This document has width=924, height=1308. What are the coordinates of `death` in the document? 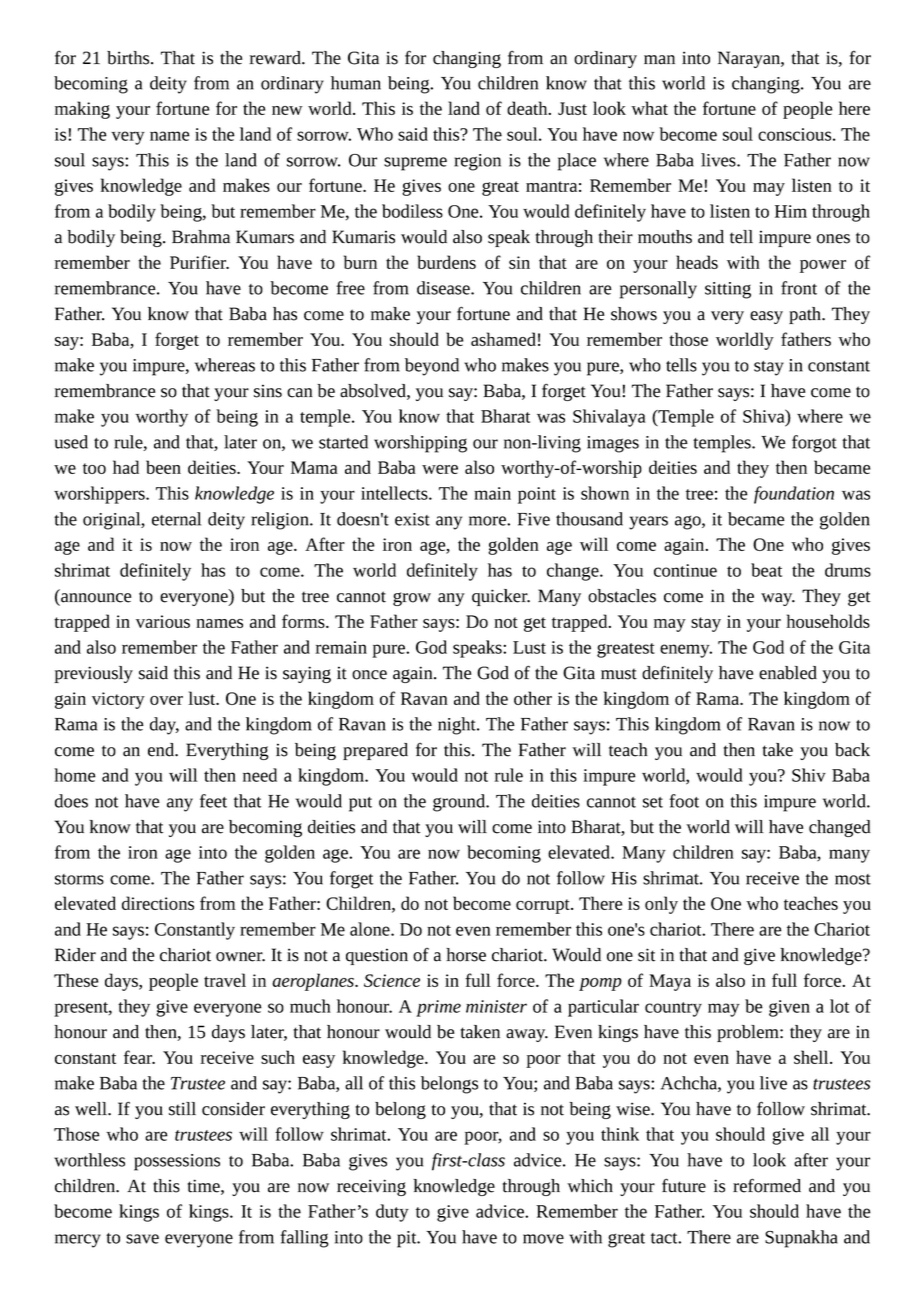 It's located at (528, 108).
